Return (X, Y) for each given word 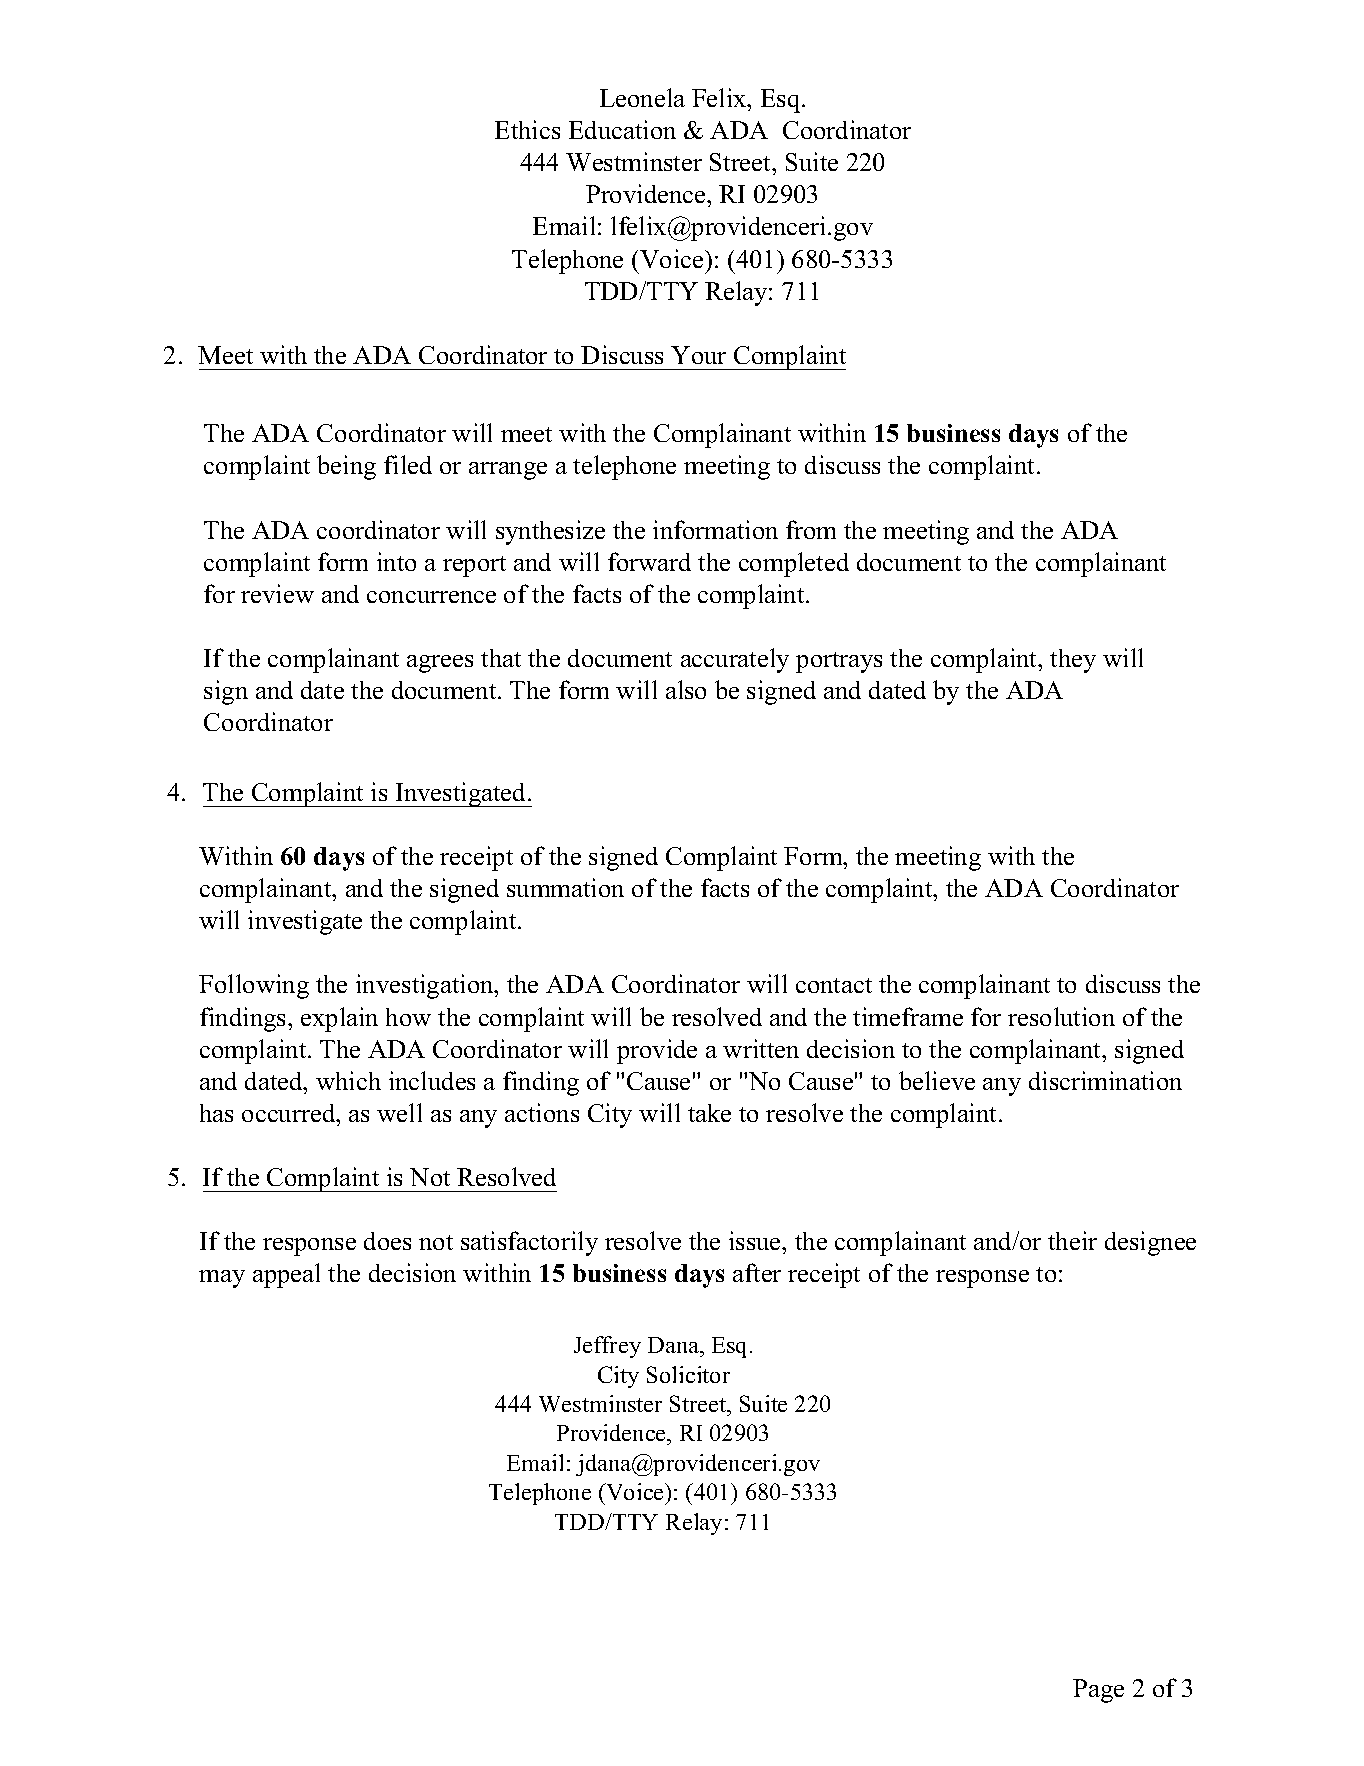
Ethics (527, 129)
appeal (286, 1275)
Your (698, 355)
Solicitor (688, 1374)
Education (622, 129)
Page (1098, 1691)
